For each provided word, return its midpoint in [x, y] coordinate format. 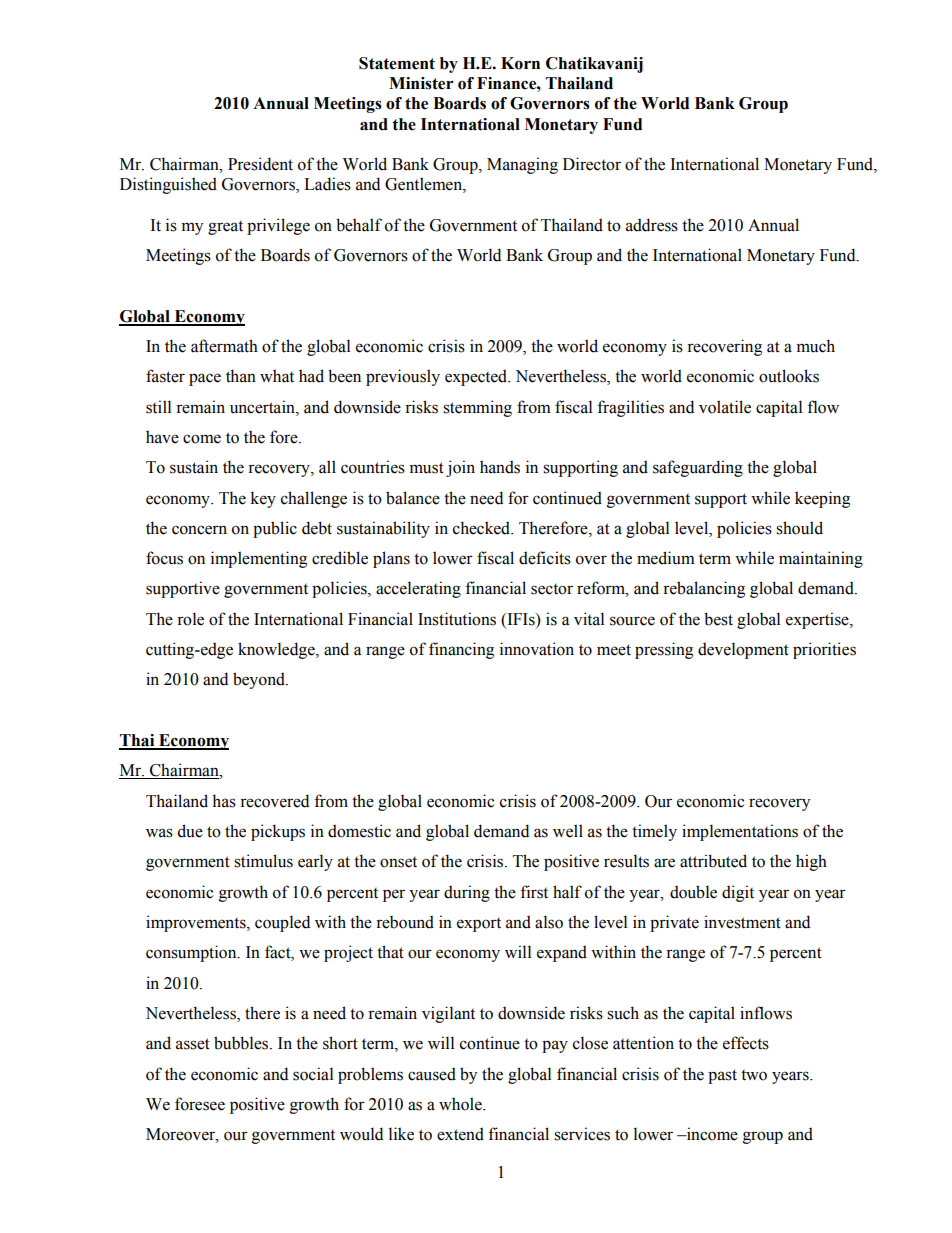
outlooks [789, 376]
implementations [740, 832]
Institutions [457, 619]
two [754, 1075]
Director [592, 164]
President [260, 164]
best [718, 619]
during [467, 893]
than [241, 376]
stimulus [263, 861]
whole [461, 1104]
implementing [259, 559]
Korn [520, 63]
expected [477, 377]
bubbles [242, 1043]
